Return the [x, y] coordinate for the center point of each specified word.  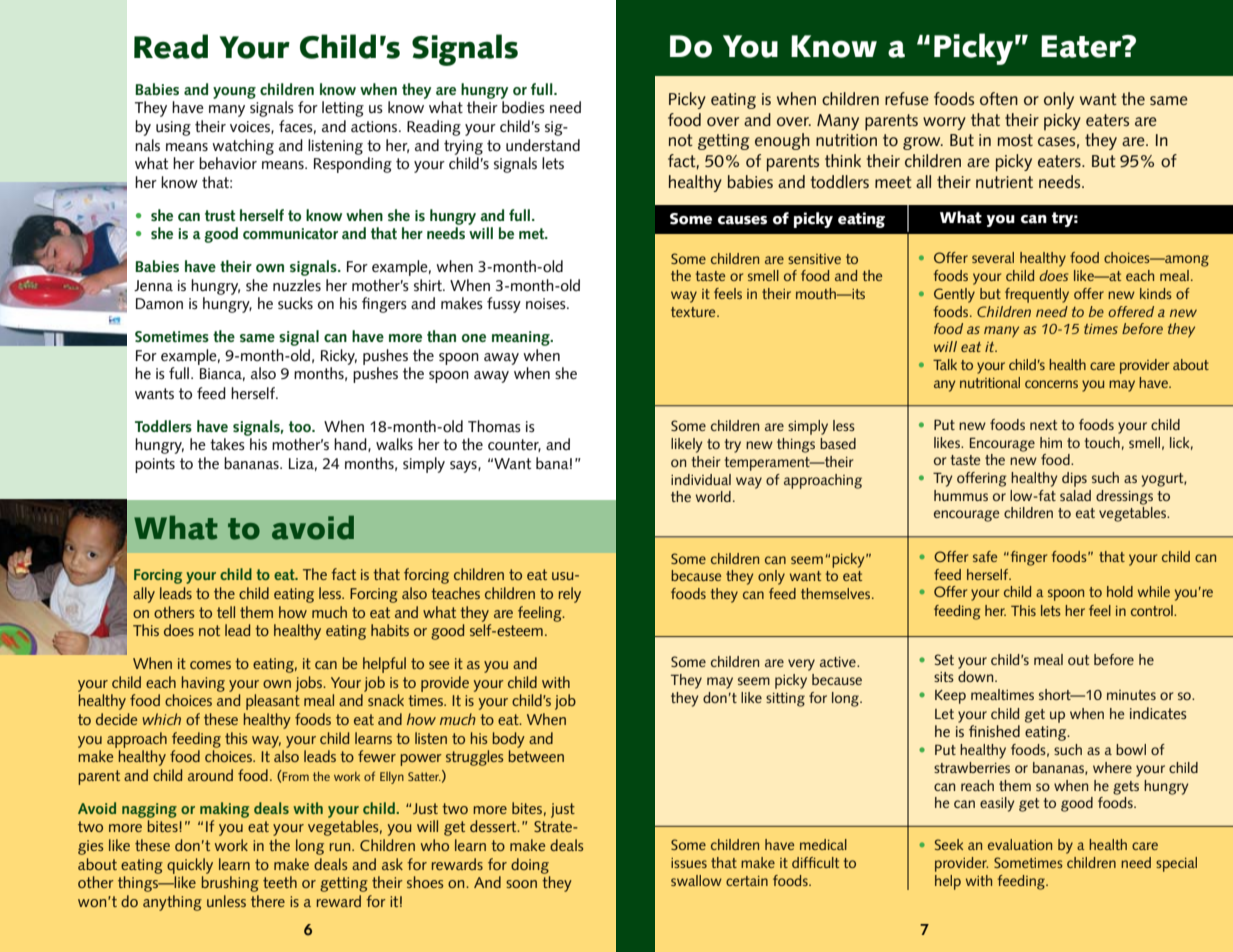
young [234, 93]
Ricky [339, 357]
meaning [522, 338]
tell [226, 612]
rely [569, 595]
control [1153, 610]
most [1015, 140]
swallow [696, 880]
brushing [230, 884]
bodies [523, 107]
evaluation [1020, 844]
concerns [1051, 384]
